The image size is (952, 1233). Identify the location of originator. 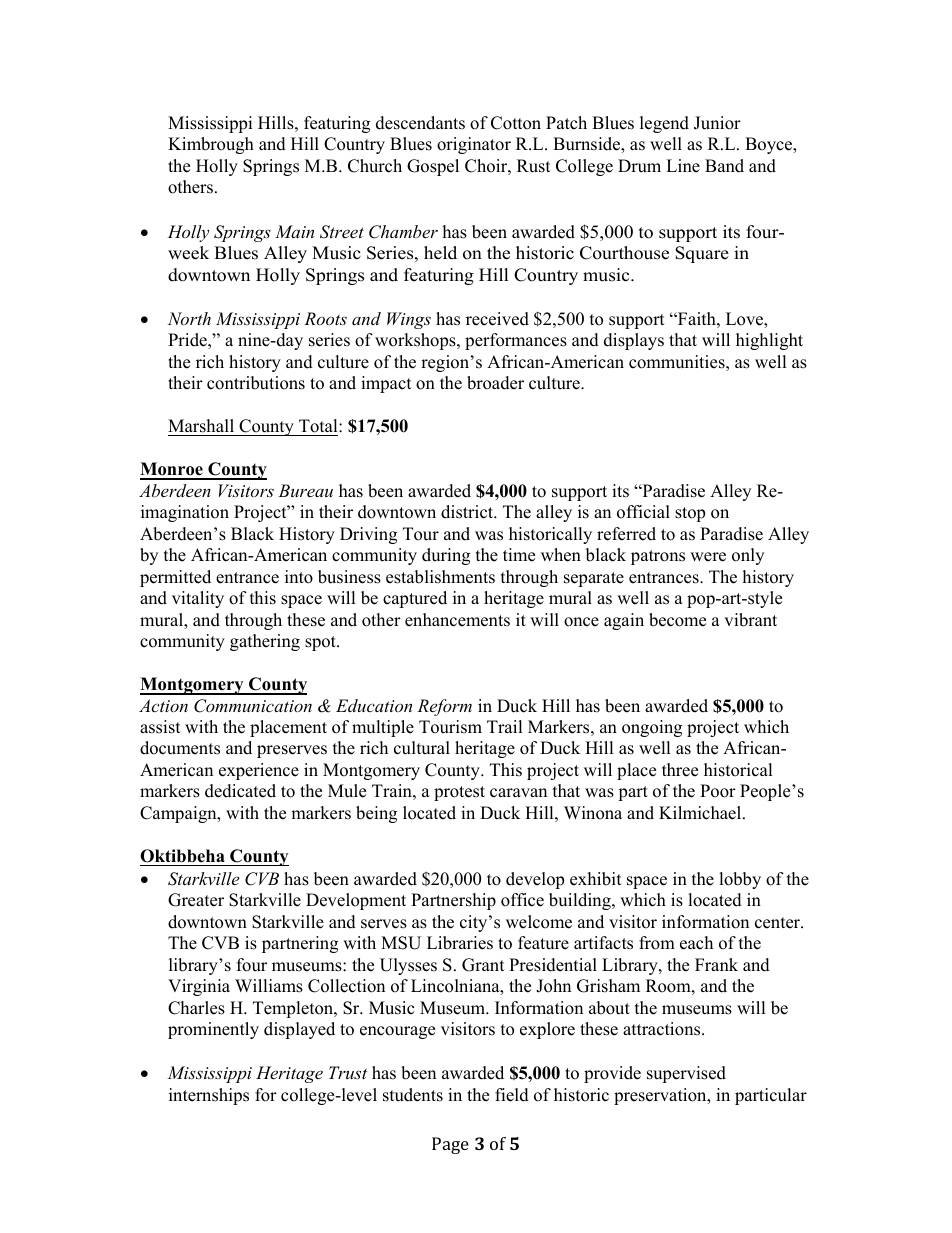
(474, 145).
